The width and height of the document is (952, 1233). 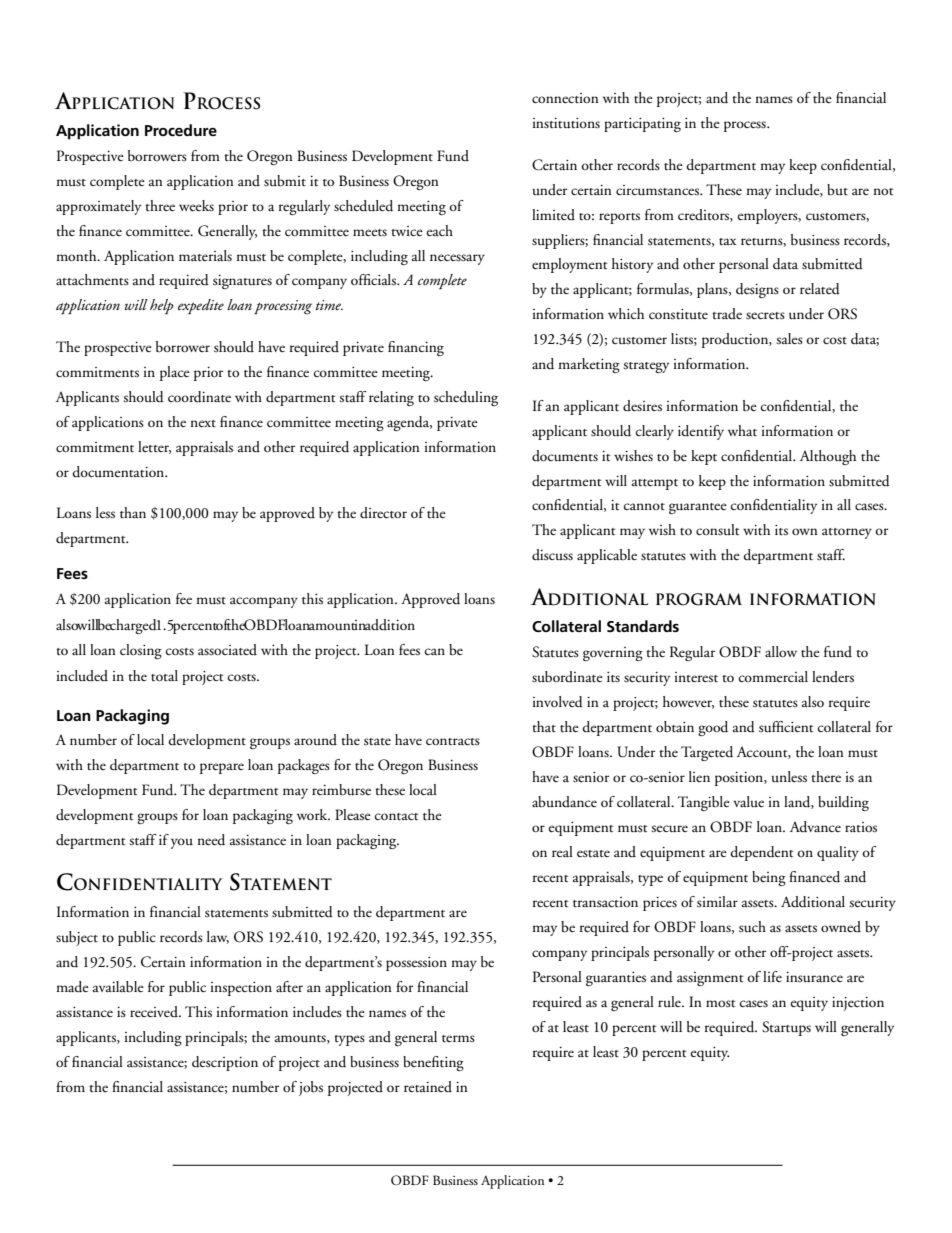 I want to click on description, so click(x=225, y=1063).
